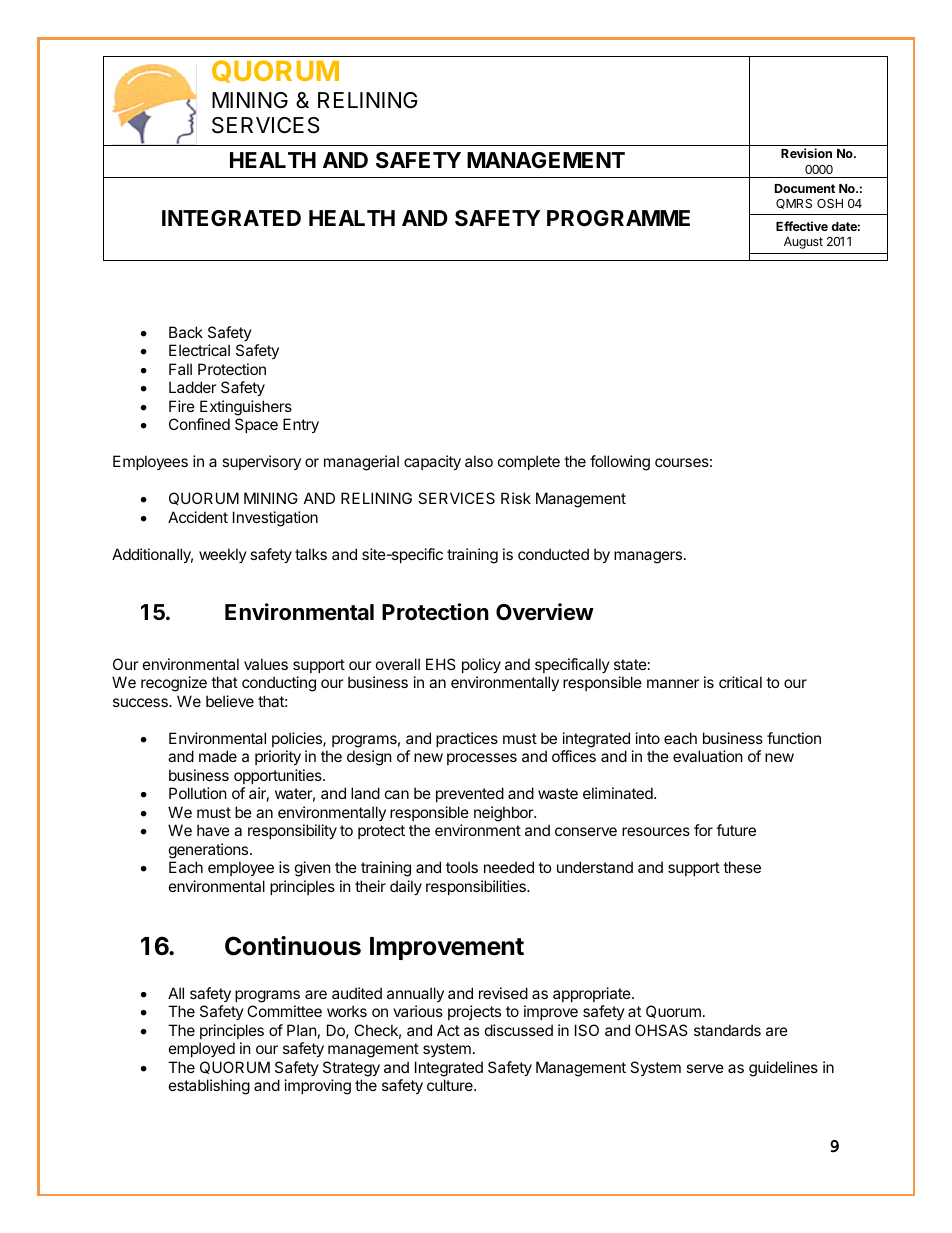 Image resolution: width=952 pixels, height=1233 pixels. I want to click on evaluation, so click(708, 756).
